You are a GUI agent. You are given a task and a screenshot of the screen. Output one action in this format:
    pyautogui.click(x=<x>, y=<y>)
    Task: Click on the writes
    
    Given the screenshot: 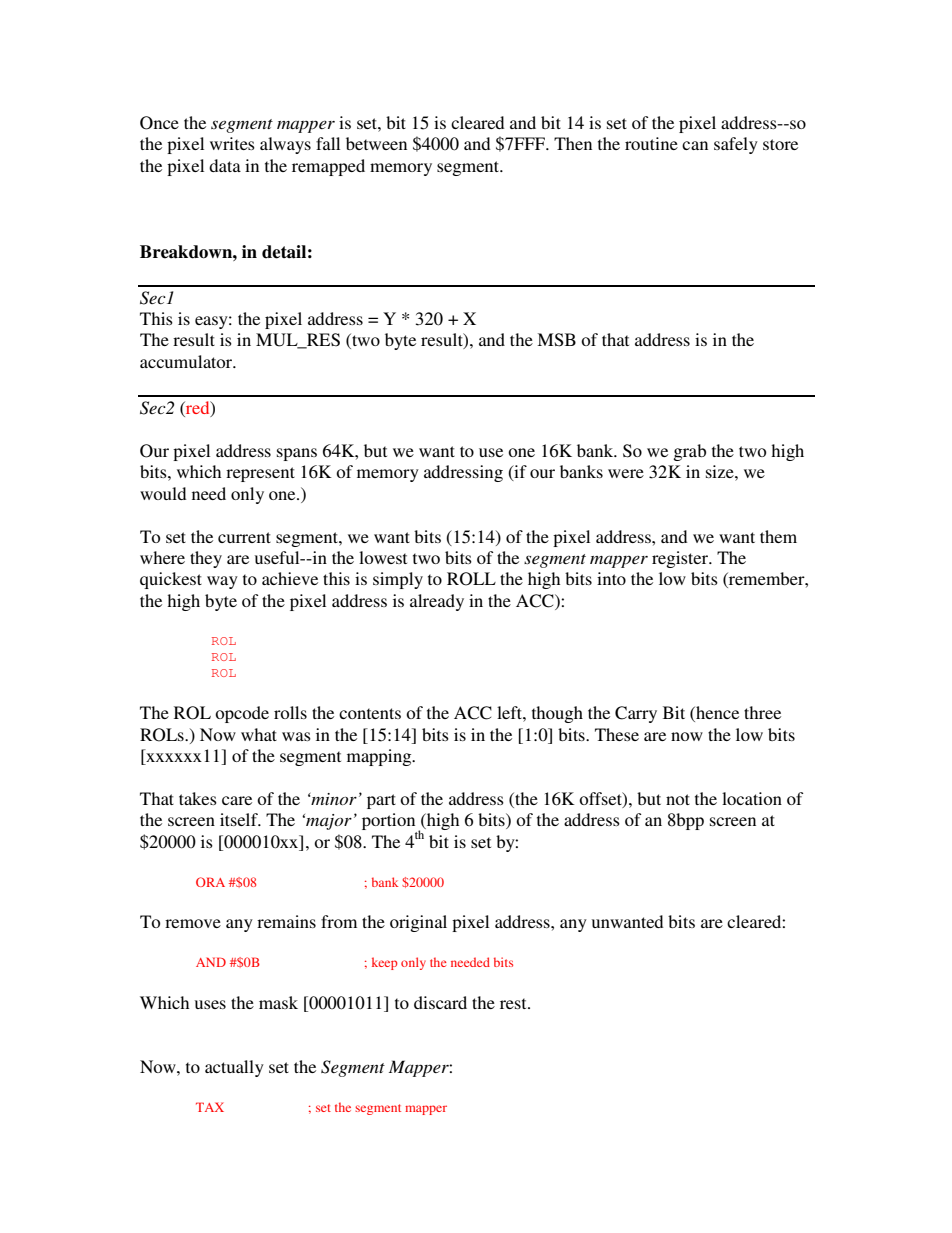 What is the action you would take?
    pyautogui.click(x=232, y=143)
